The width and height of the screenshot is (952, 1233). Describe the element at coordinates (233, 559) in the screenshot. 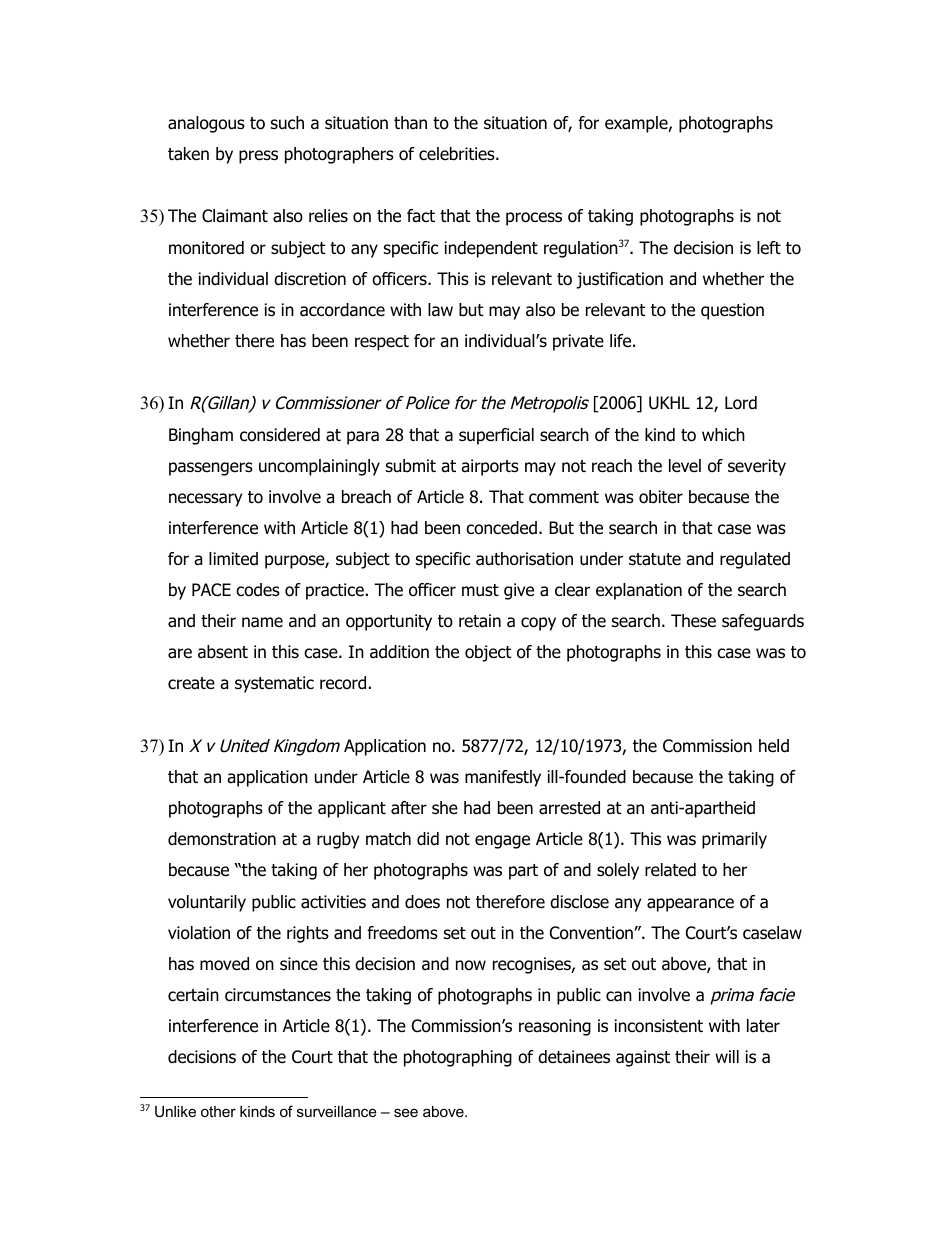

I see `limited` at that location.
